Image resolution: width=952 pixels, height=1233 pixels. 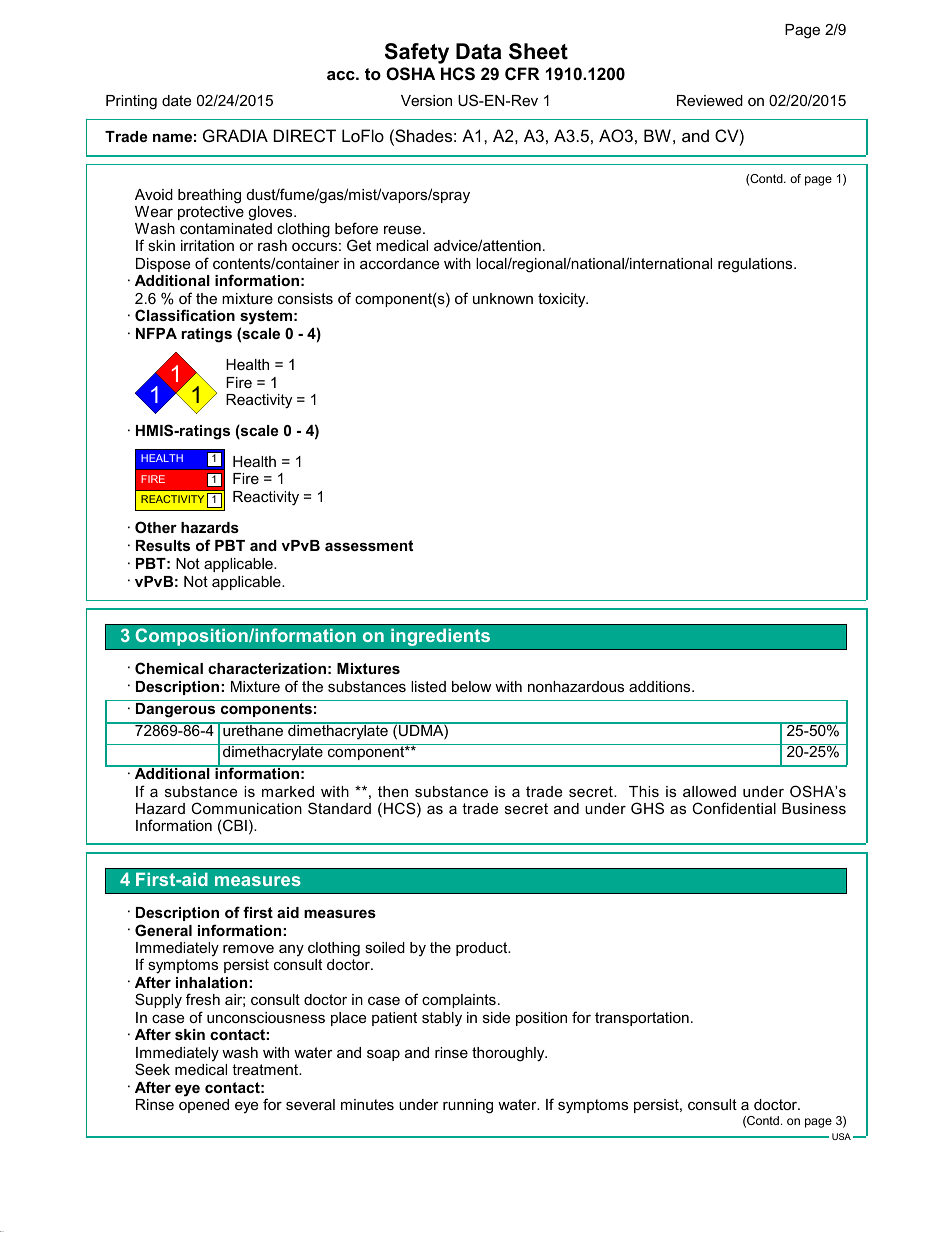 I want to click on NFPA, so click(x=156, y=333).
